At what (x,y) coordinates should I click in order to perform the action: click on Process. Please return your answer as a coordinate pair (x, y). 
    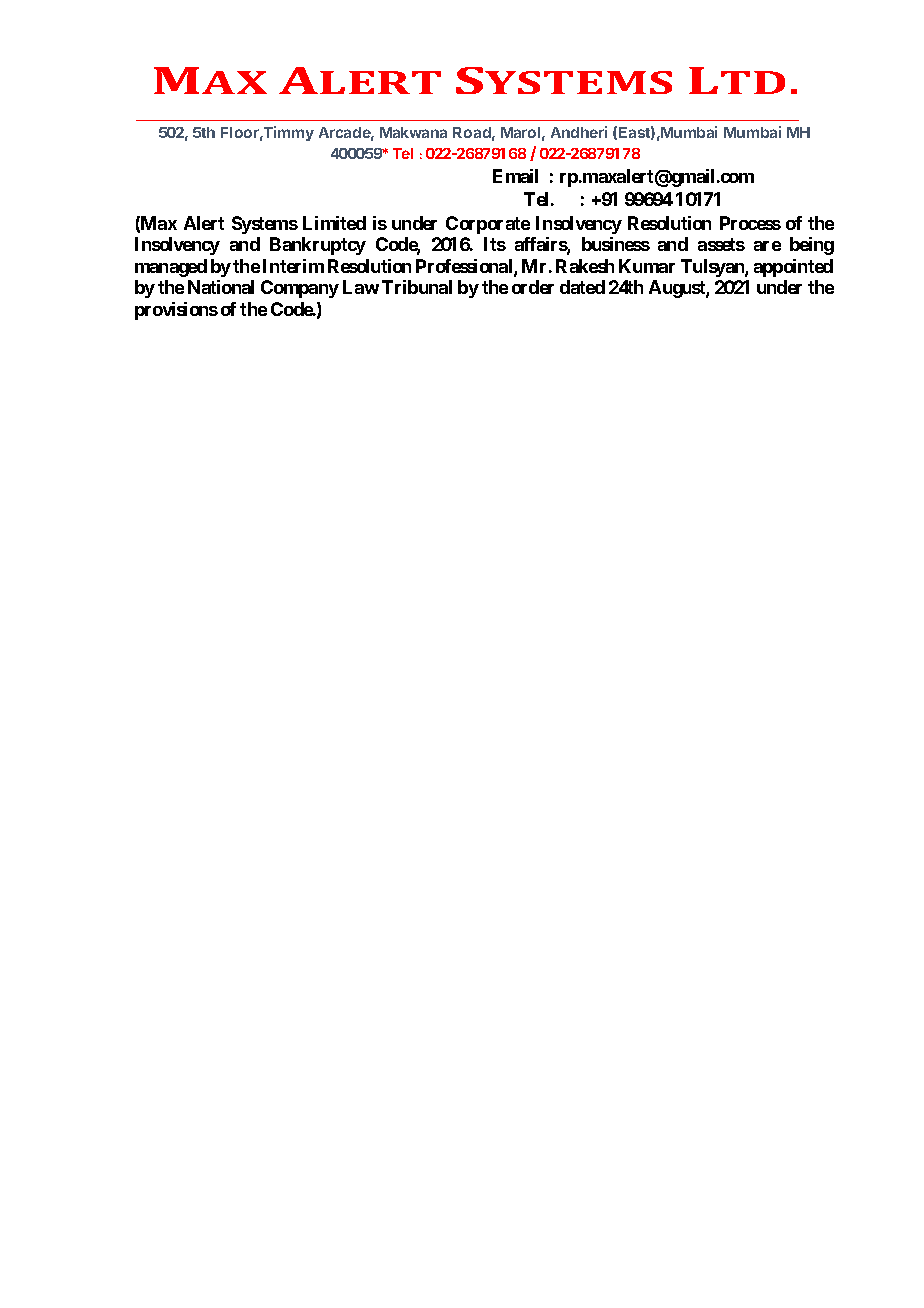
    Looking at the image, I should click on (750, 223).
